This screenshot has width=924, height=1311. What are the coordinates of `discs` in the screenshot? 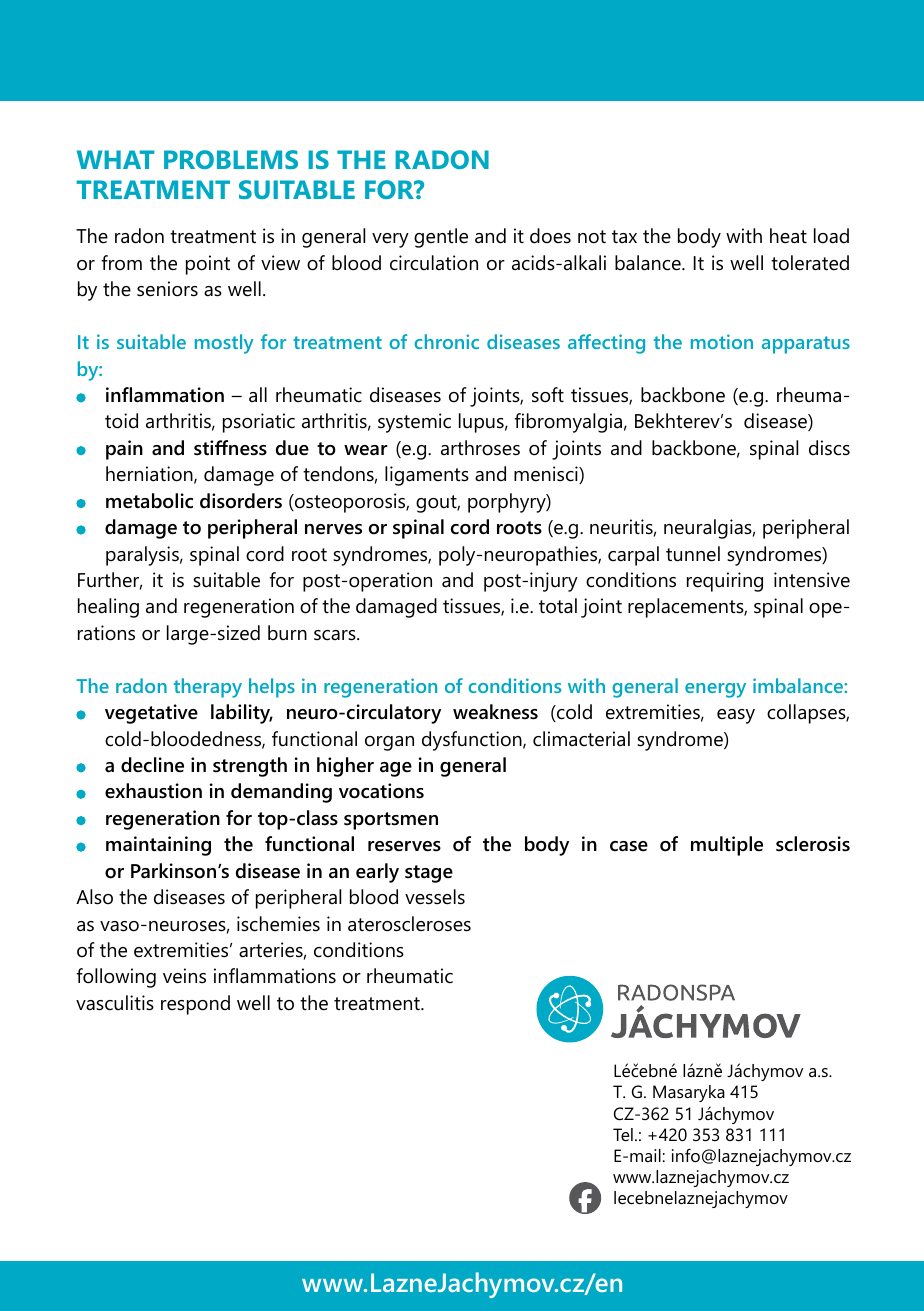 It's located at (829, 448).
